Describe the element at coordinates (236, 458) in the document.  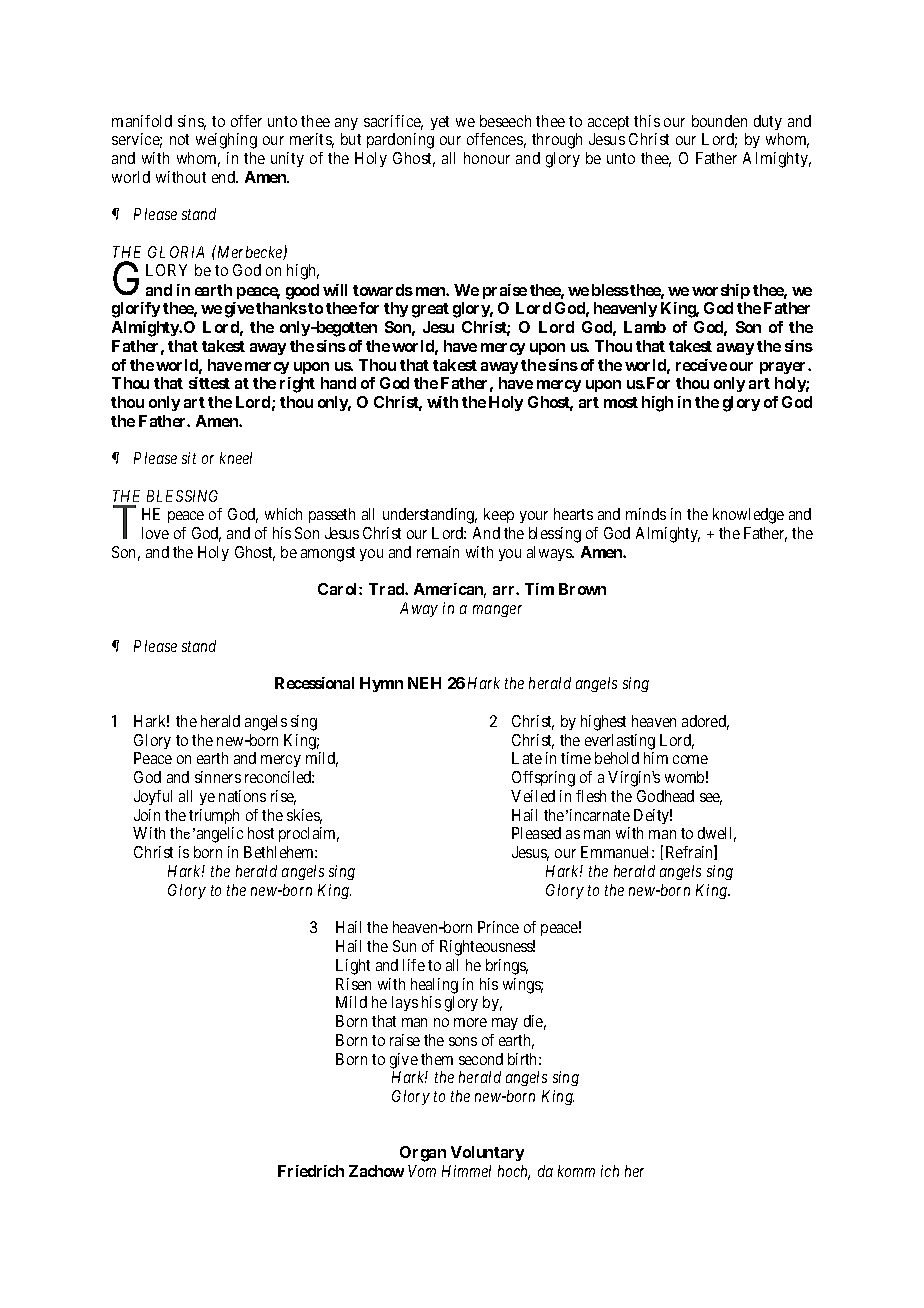
I see `kneel` at that location.
